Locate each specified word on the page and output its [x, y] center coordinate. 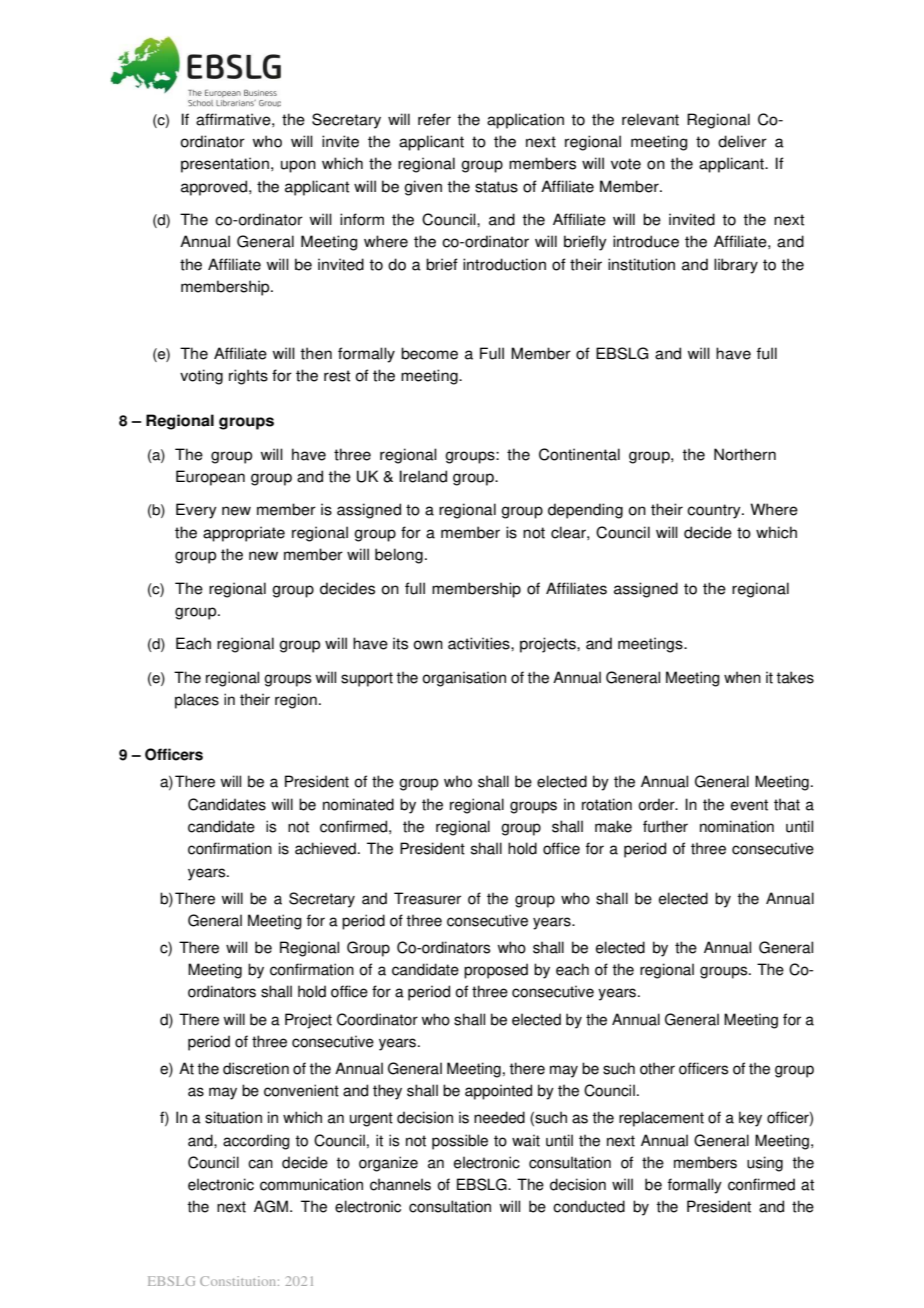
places [197, 701]
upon [298, 166]
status [496, 187]
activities [480, 643]
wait [526, 1140]
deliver [742, 141]
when [742, 677]
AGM [271, 1206]
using [765, 1164]
